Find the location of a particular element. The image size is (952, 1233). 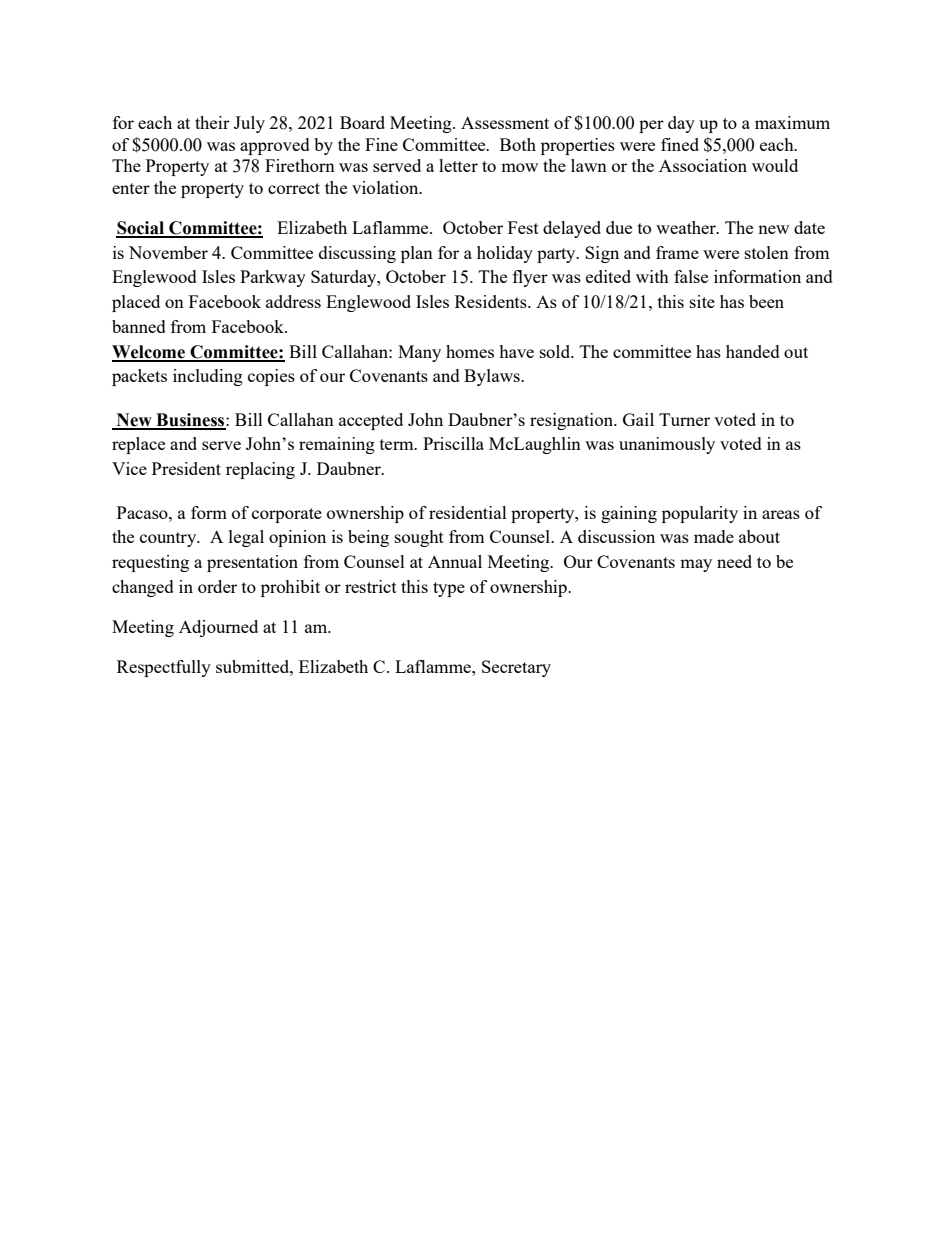

Both is located at coordinates (518, 144).
